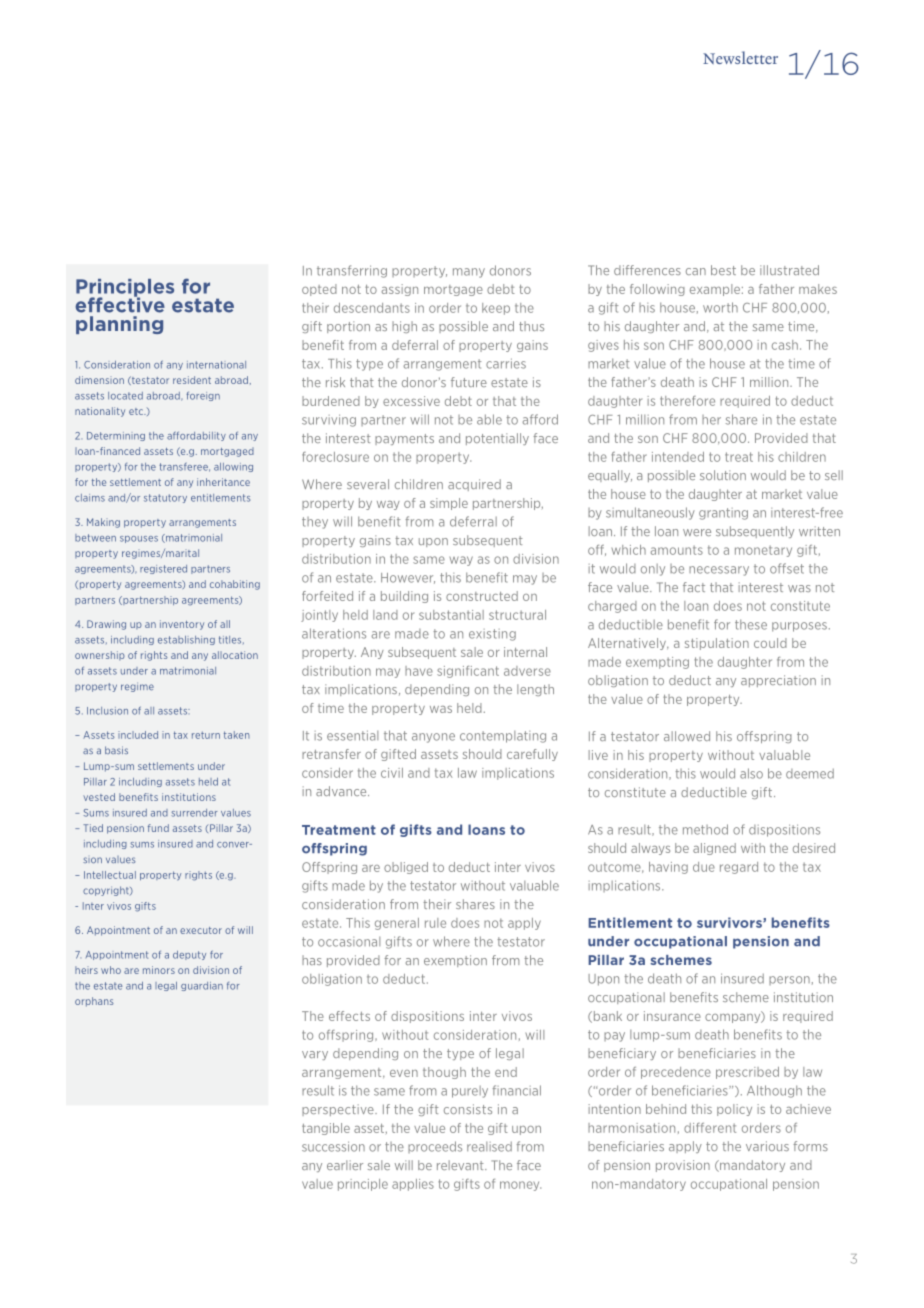  Describe the element at coordinates (740, 57) in the screenshot. I see `Newsletter` at that location.
